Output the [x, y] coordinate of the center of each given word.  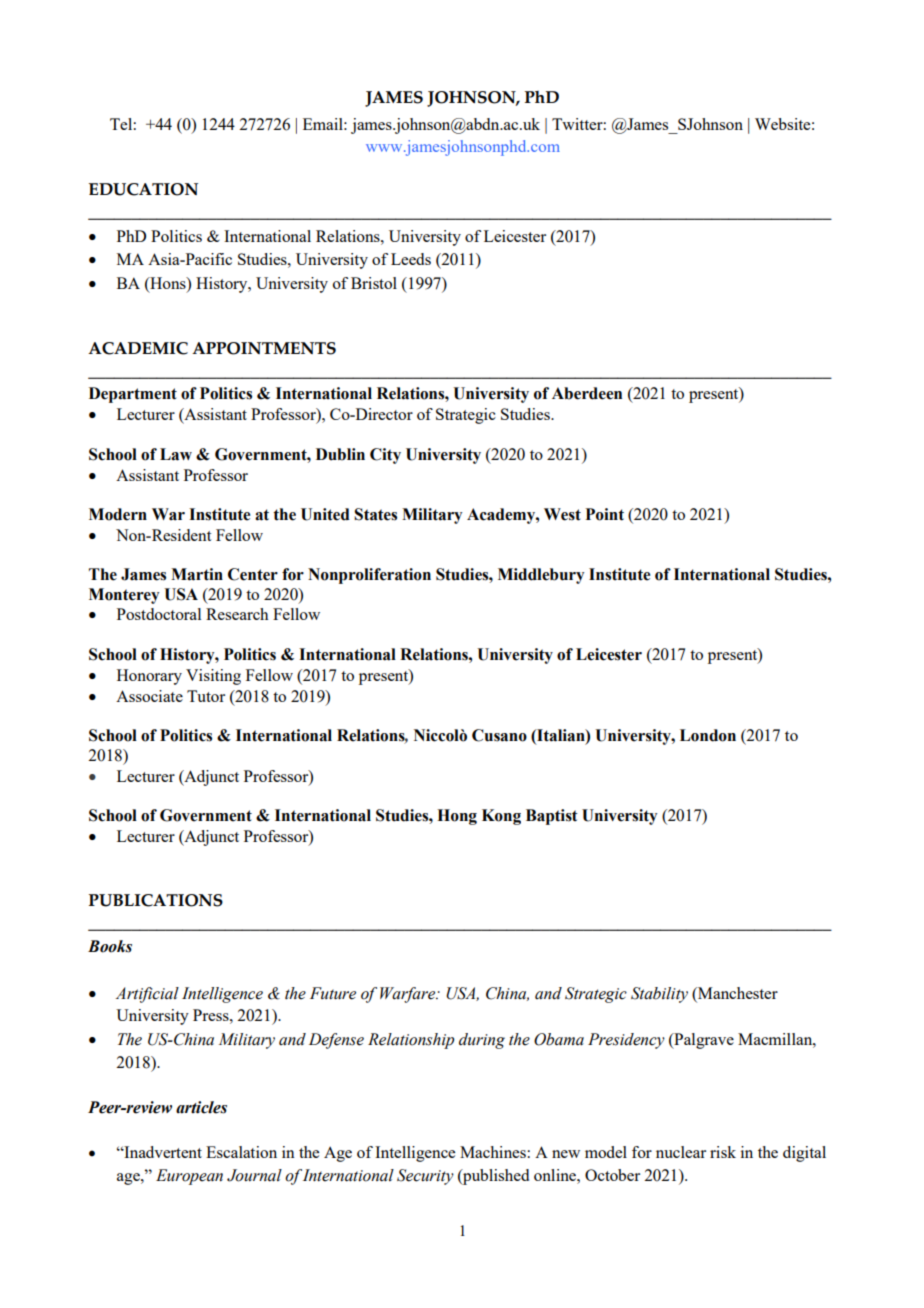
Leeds [411, 259]
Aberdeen [587, 393]
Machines [493, 1152]
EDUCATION [143, 189]
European [189, 1177]
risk [723, 1152]
